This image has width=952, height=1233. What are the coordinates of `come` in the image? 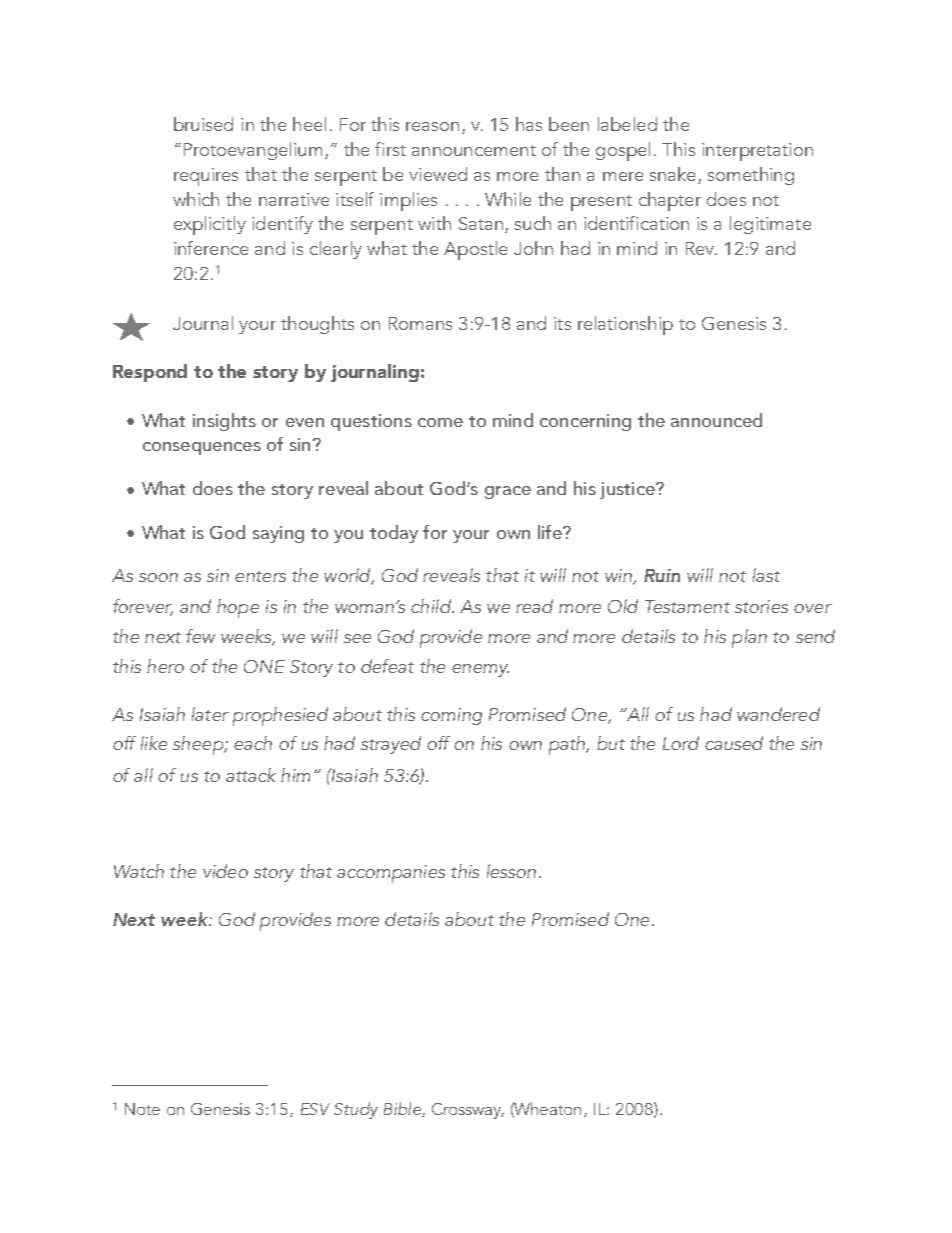 It's located at (440, 422).
